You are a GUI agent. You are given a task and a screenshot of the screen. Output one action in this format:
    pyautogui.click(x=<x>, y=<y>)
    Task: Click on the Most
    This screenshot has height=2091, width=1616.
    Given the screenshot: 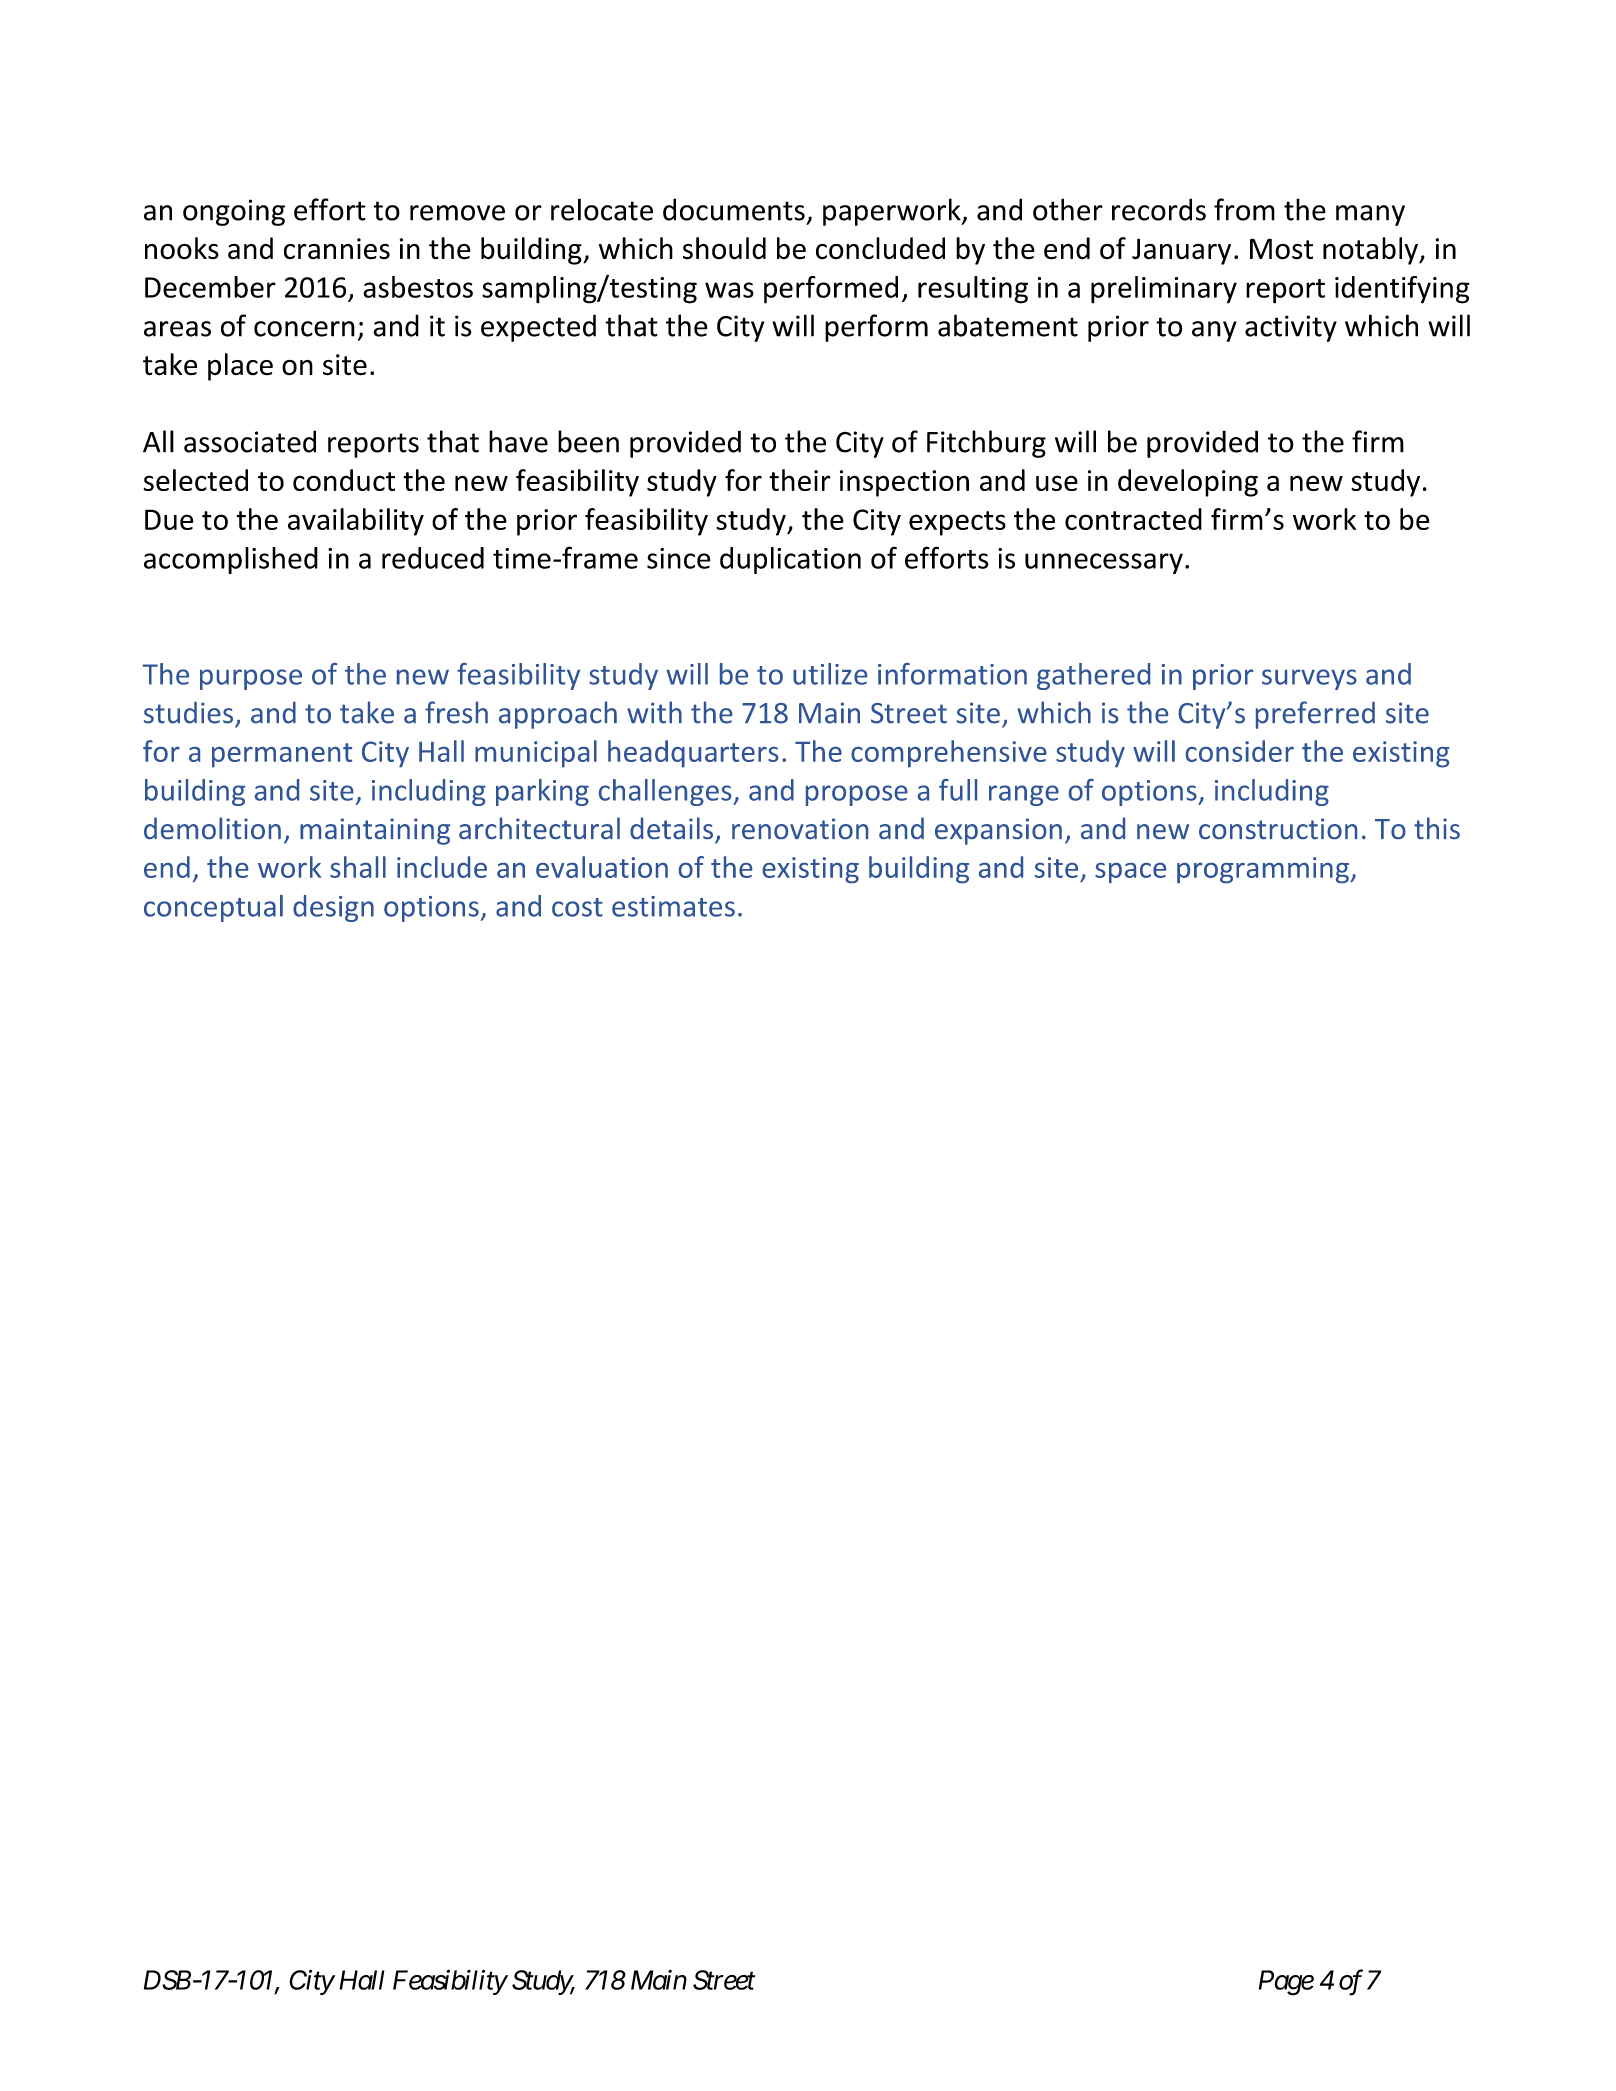 What is the action you would take?
    pyautogui.click(x=1281, y=249)
